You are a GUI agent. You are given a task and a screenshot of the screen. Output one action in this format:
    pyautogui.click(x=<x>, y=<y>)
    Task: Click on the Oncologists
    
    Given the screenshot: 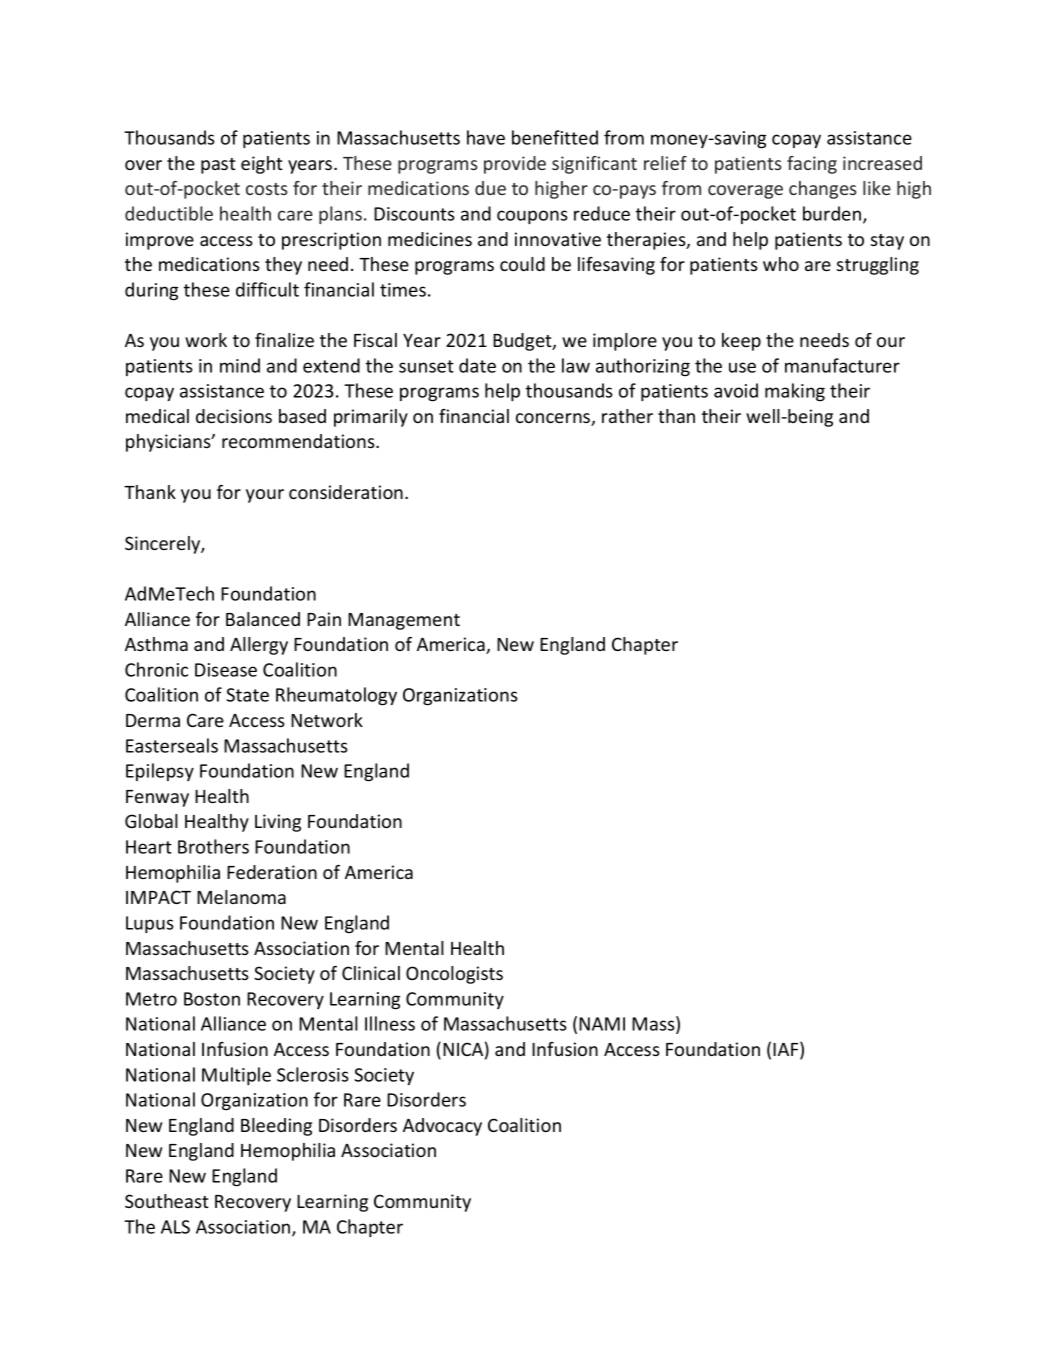 What is the action you would take?
    pyautogui.click(x=454, y=975)
